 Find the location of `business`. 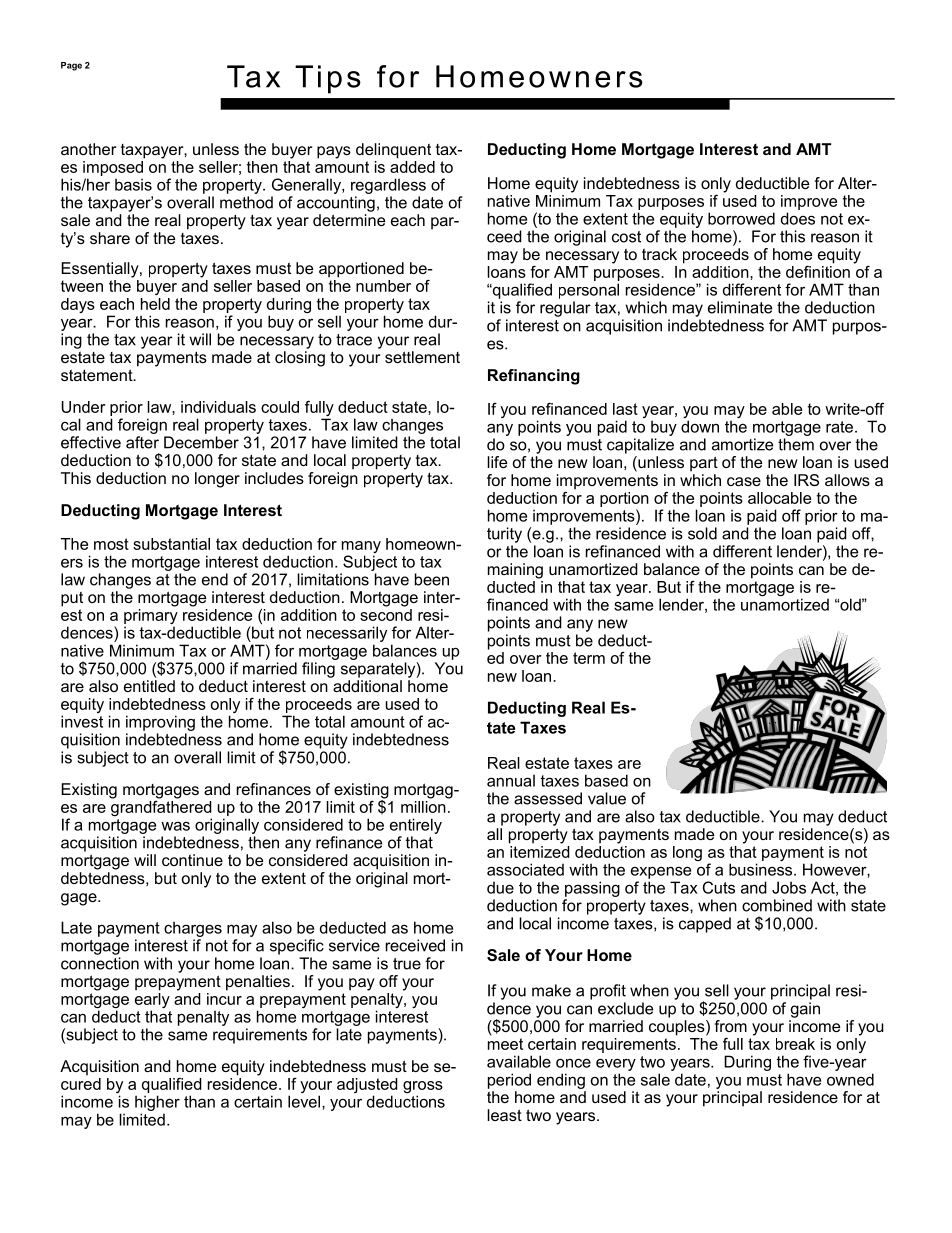

business is located at coordinates (762, 869).
